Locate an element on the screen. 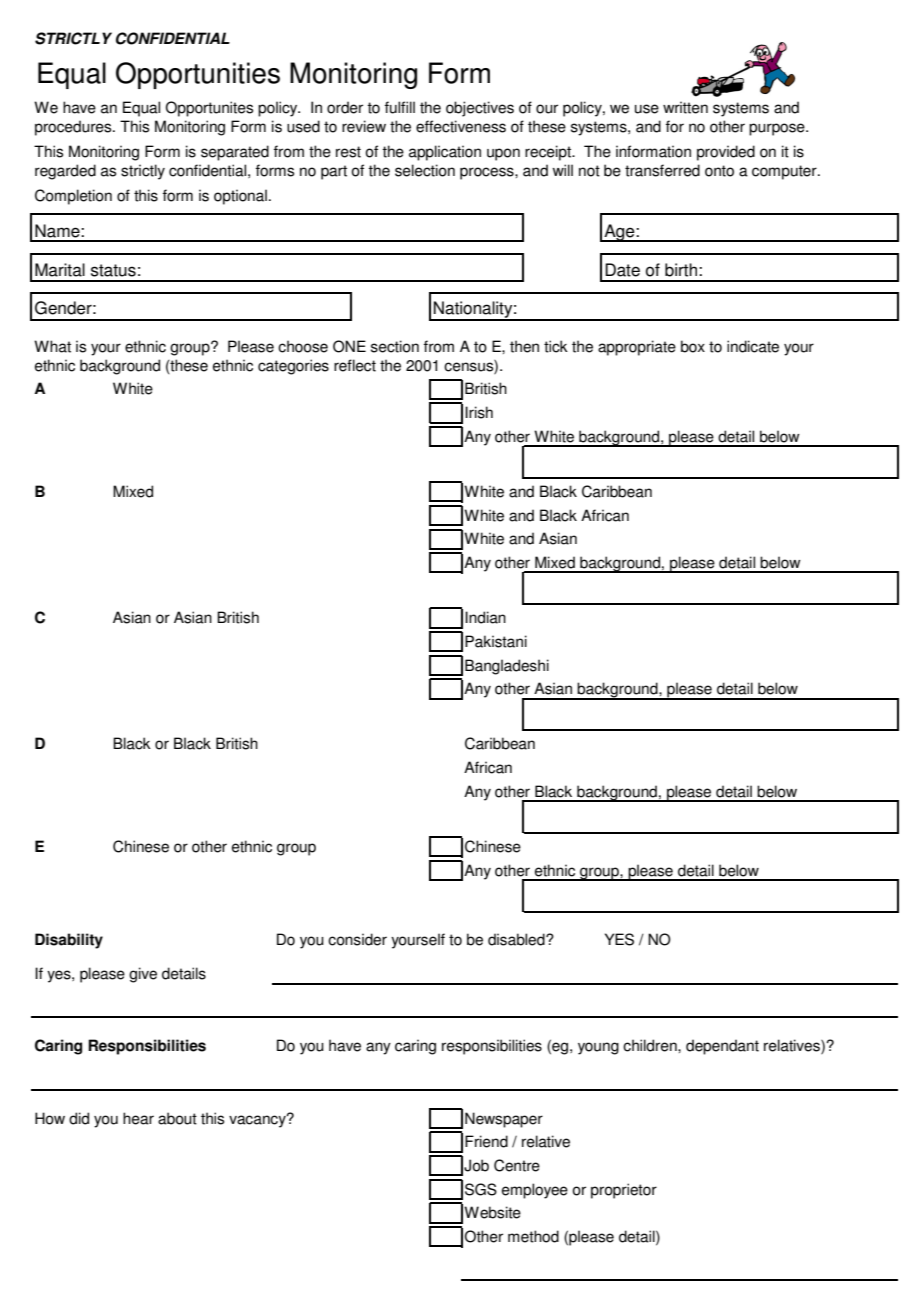 This screenshot has height=1308, width=924. written is located at coordinates (685, 107).
